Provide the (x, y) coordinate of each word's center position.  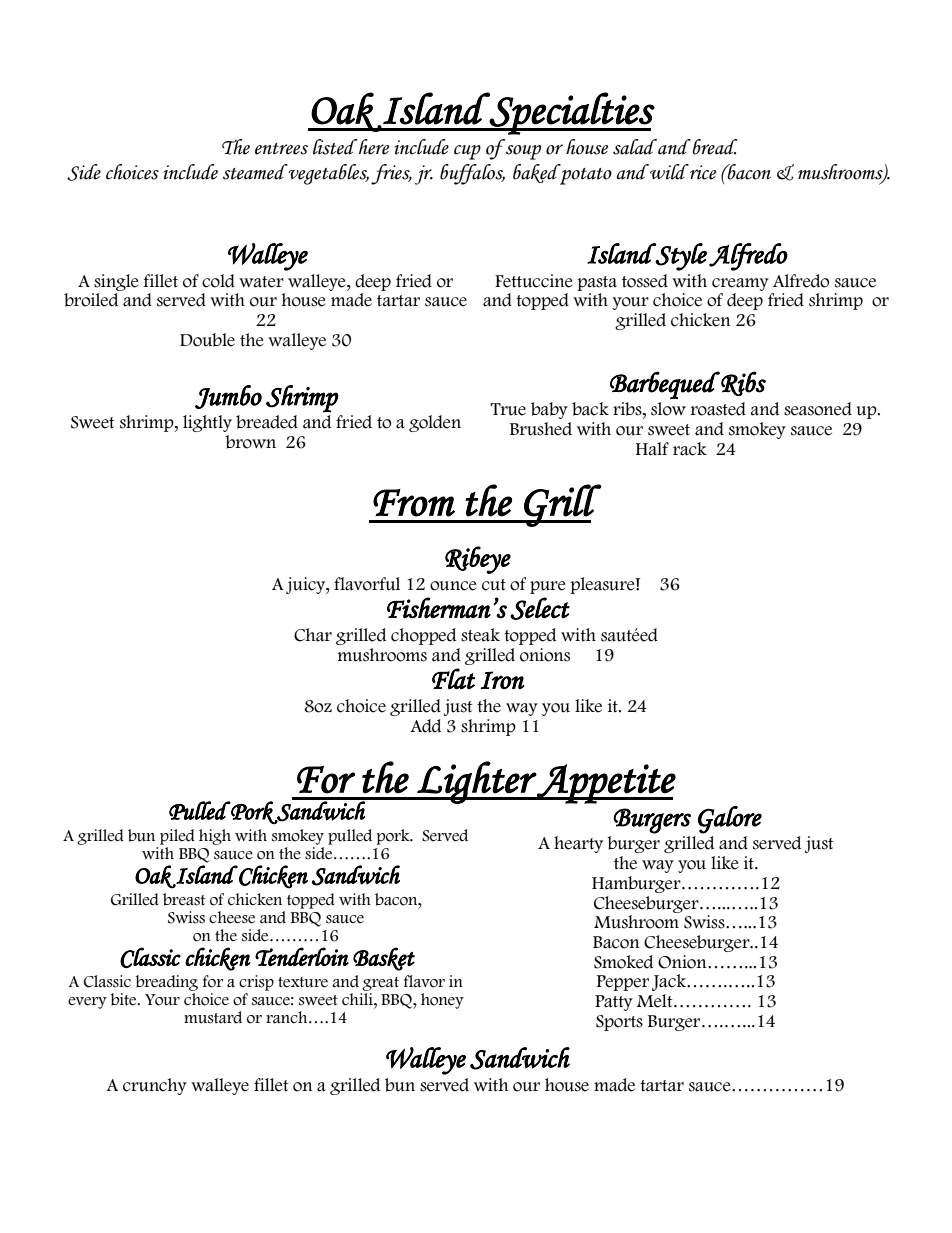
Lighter (476, 782)
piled (177, 837)
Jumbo (228, 397)
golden (435, 423)
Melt (656, 1001)
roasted (718, 409)
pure (548, 587)
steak (480, 635)
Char (313, 635)
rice (702, 172)
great (380, 984)
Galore (730, 820)
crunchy (155, 1086)
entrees (281, 149)
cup (467, 152)
